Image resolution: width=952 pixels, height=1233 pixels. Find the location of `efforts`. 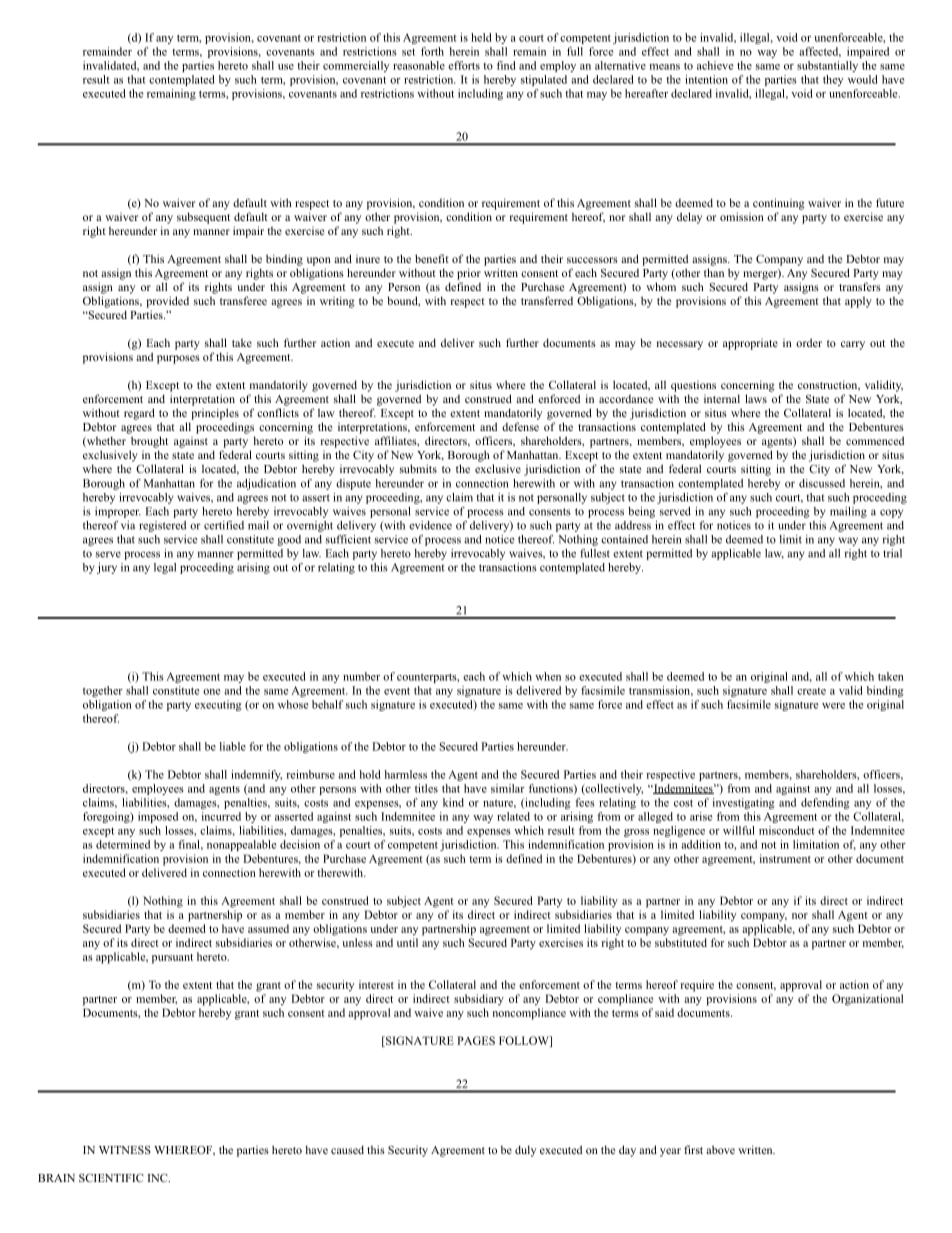

efforts is located at coordinates (464, 65).
